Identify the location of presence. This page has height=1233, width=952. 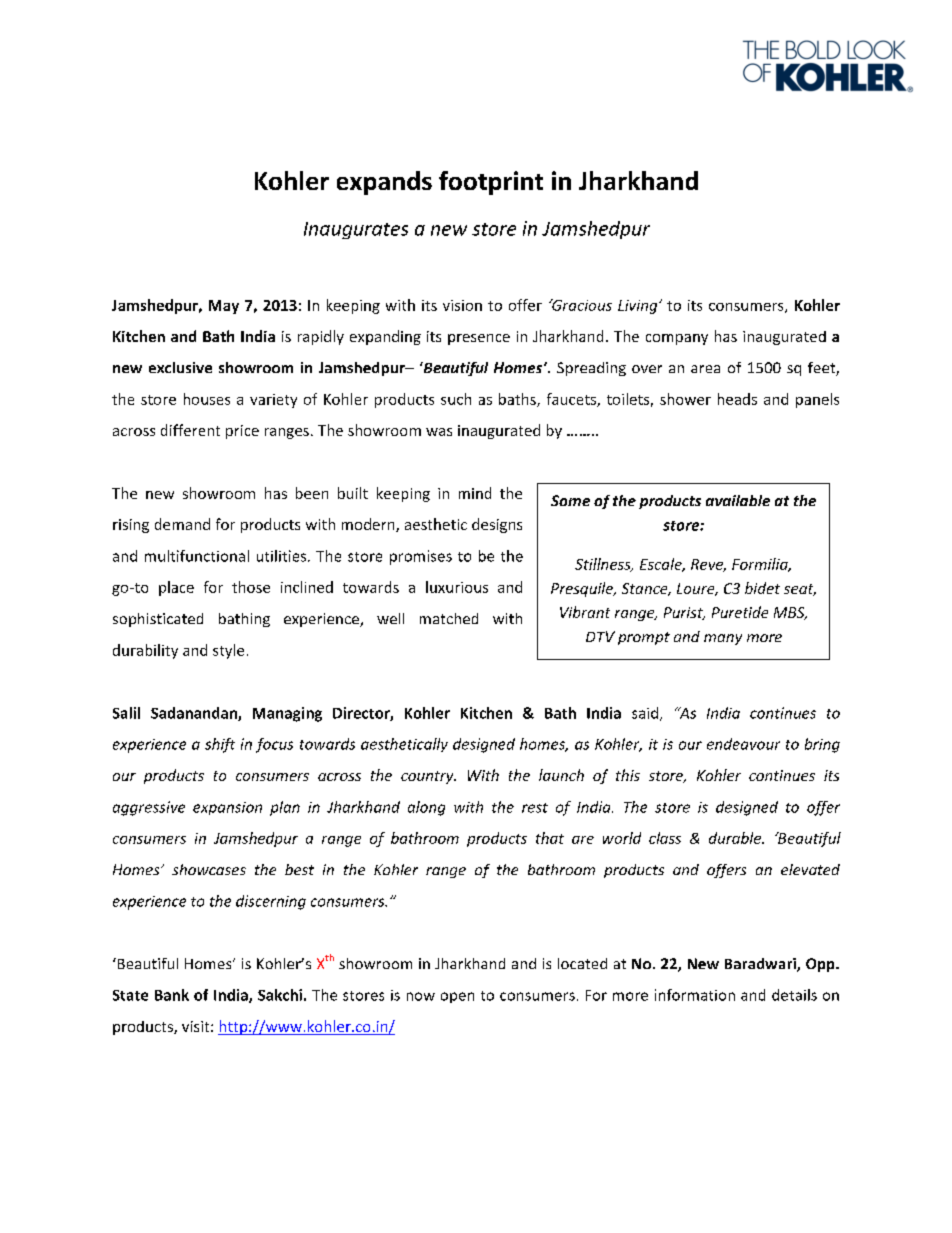
(479, 339).
